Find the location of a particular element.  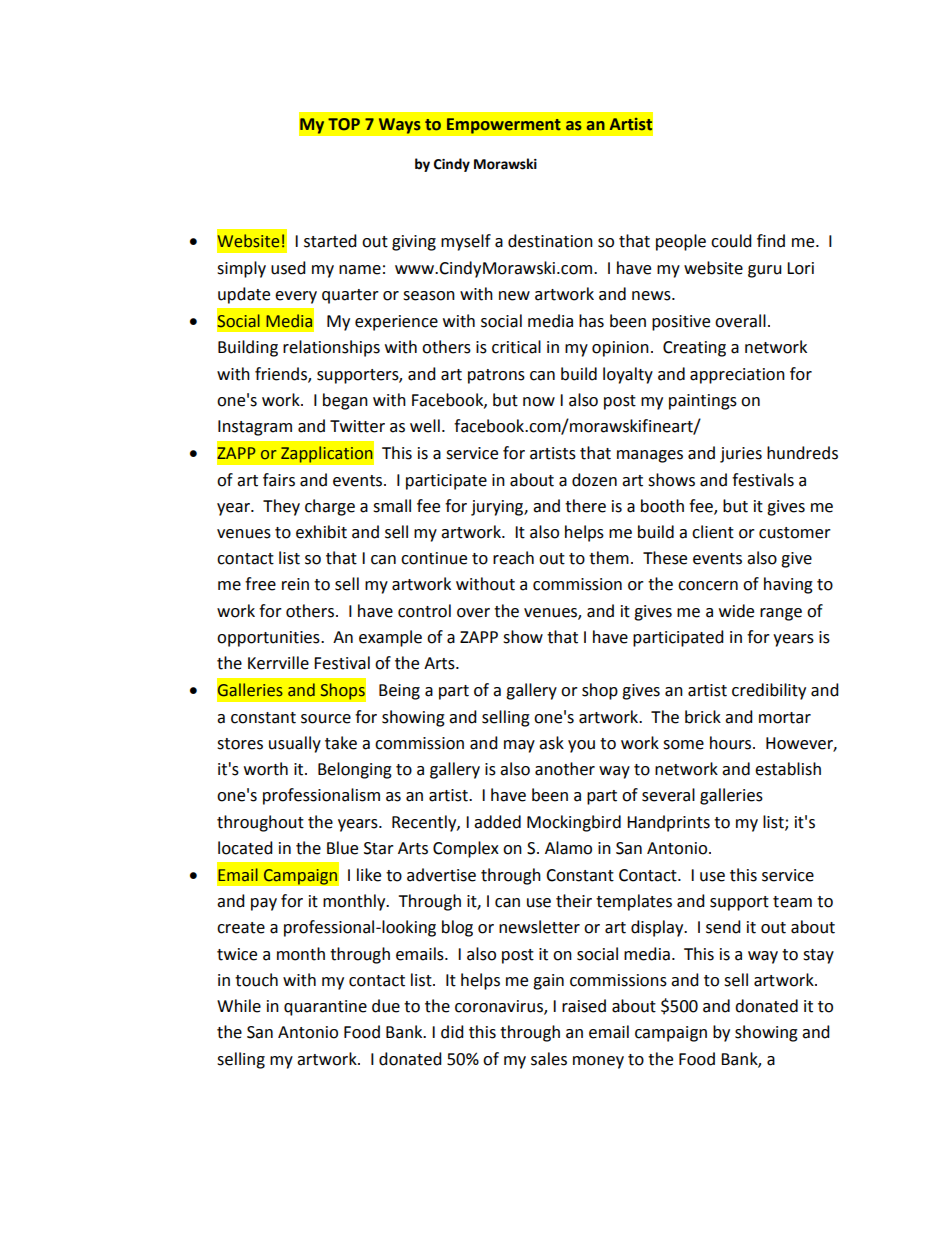

wide is located at coordinates (736, 611).
